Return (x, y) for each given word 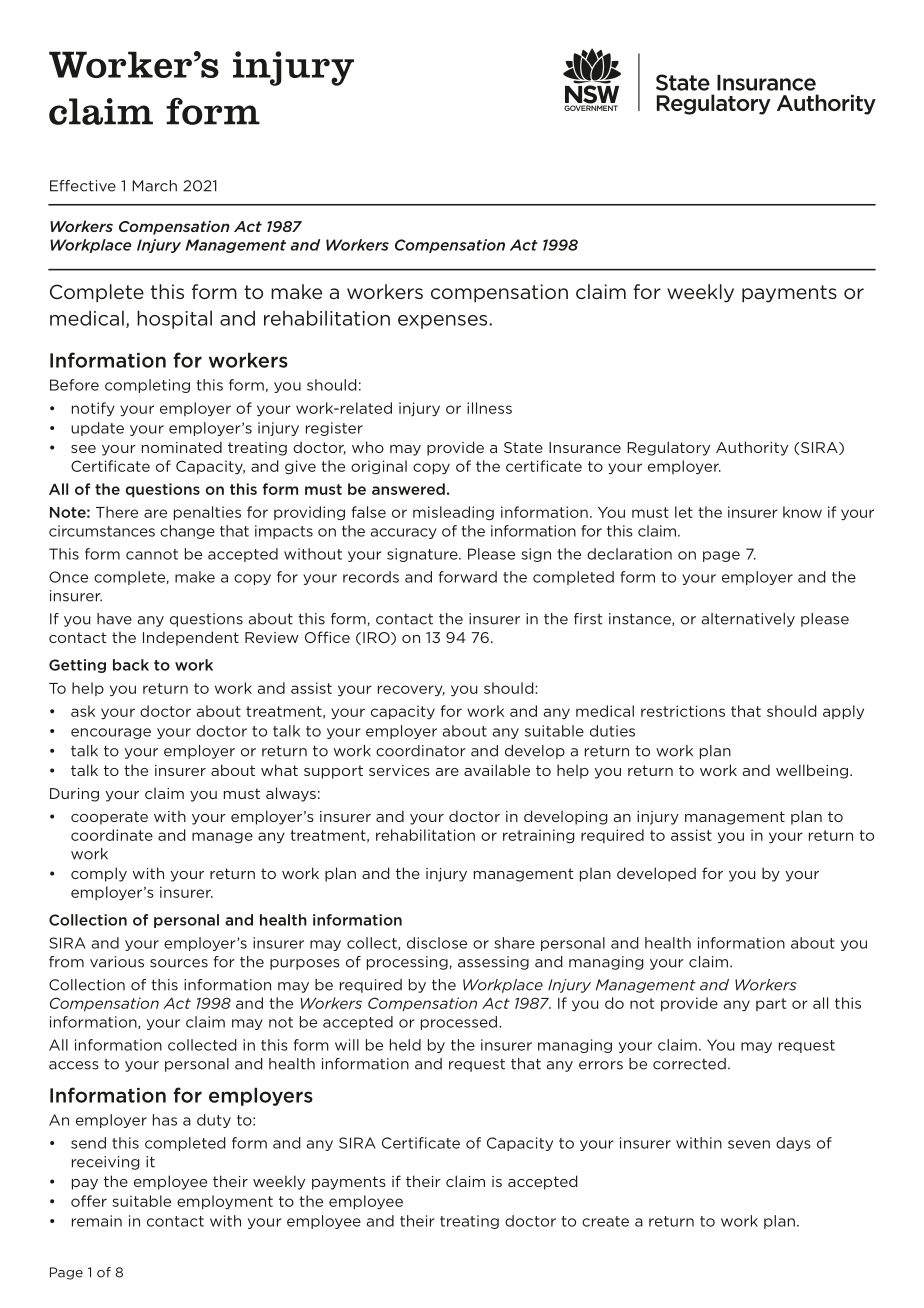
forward (468, 577)
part (771, 1004)
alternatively (748, 620)
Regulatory (668, 448)
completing (147, 386)
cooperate (109, 818)
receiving (106, 1163)
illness (489, 408)
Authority (752, 448)
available (497, 770)
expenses (442, 322)
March (154, 186)
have (114, 619)
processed (460, 1023)
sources (179, 963)
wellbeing (812, 771)
